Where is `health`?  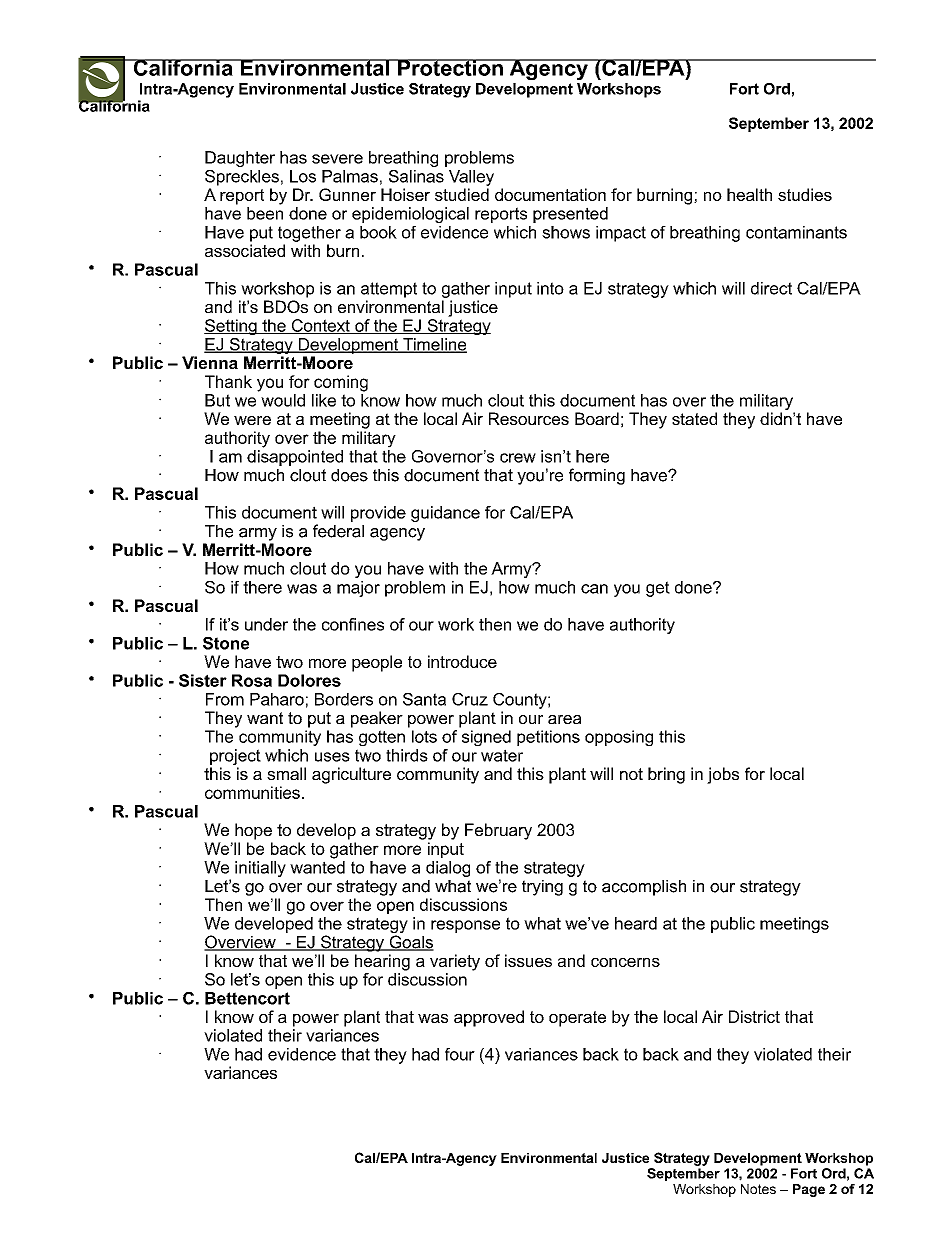
health is located at coordinates (749, 194).
